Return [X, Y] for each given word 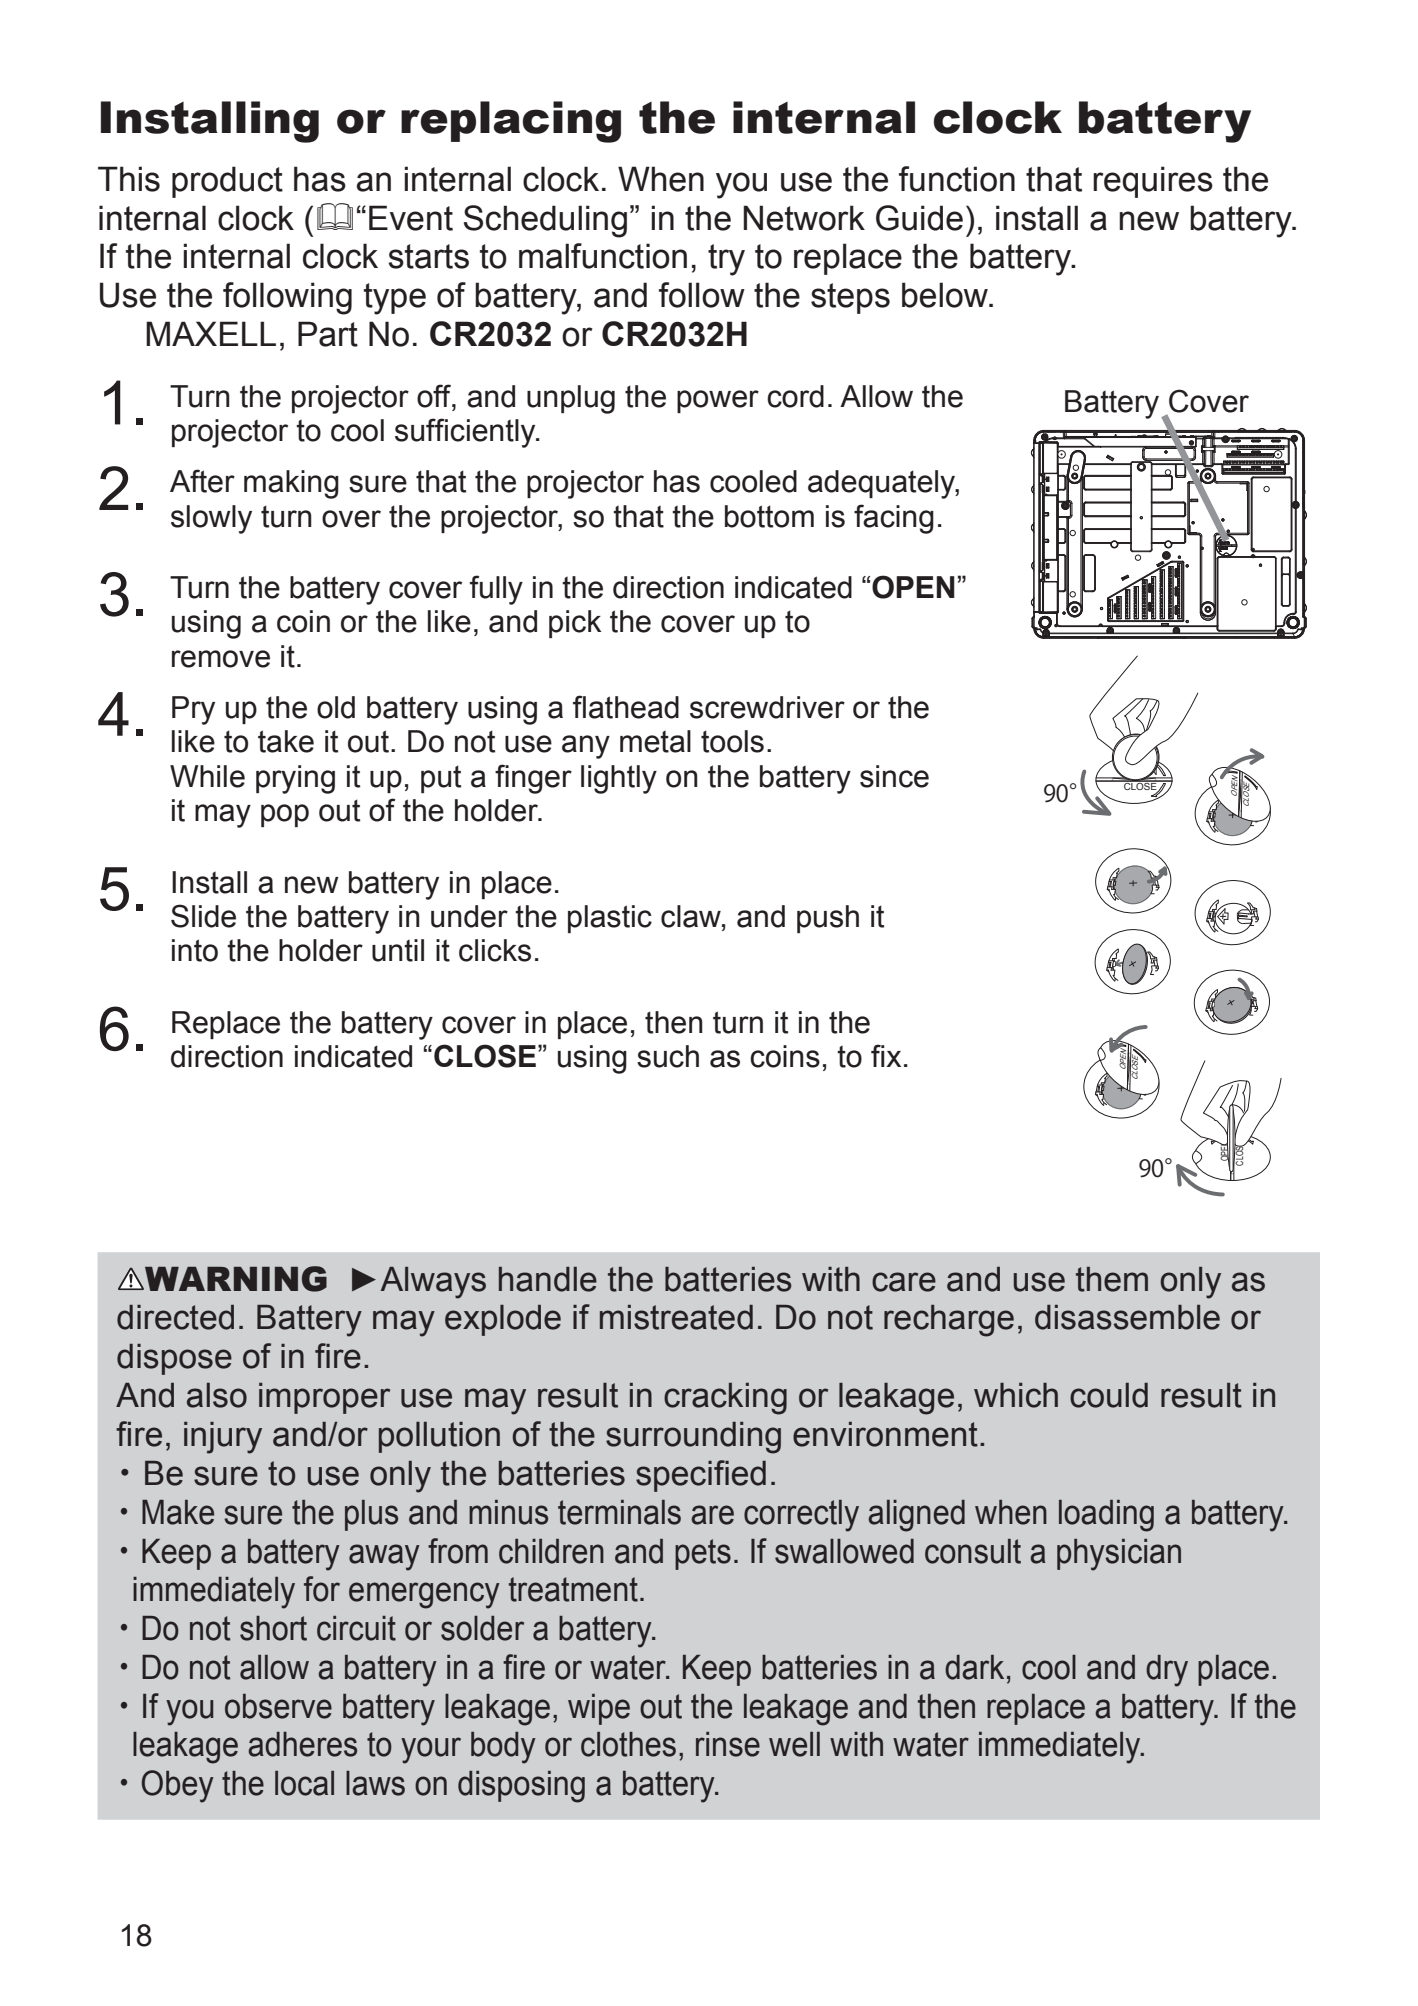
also [217, 1395]
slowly [211, 519]
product [227, 182]
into [195, 950]
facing [894, 519]
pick [575, 624]
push [828, 919]
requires [1153, 182]
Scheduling [545, 221]
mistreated [676, 1317]
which [1016, 1395]
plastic [610, 919]
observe [278, 1706]
